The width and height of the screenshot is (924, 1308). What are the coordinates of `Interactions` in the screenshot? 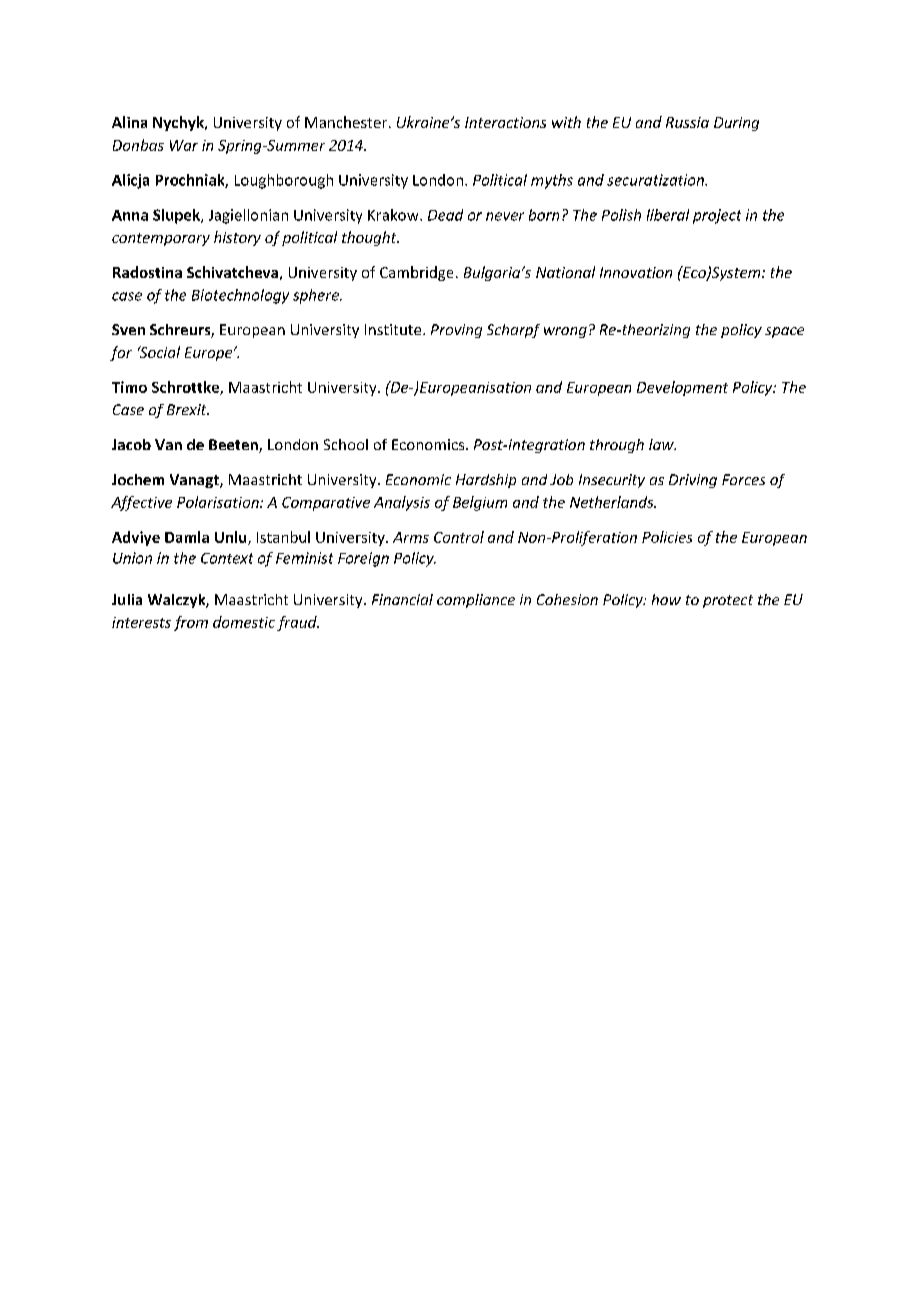 It's located at (505, 122).
